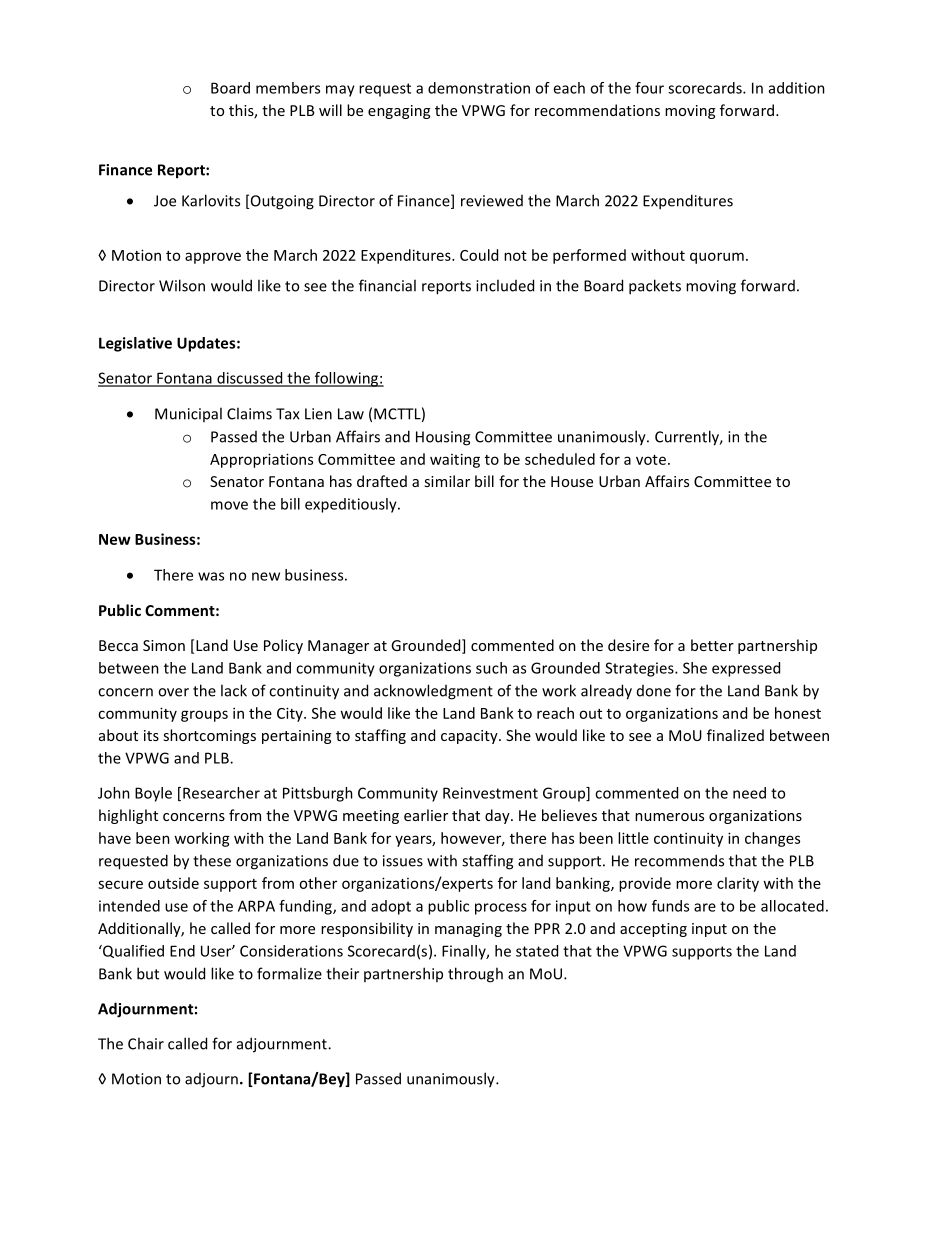 The width and height of the image is (952, 1233). I want to click on included, so click(505, 285).
